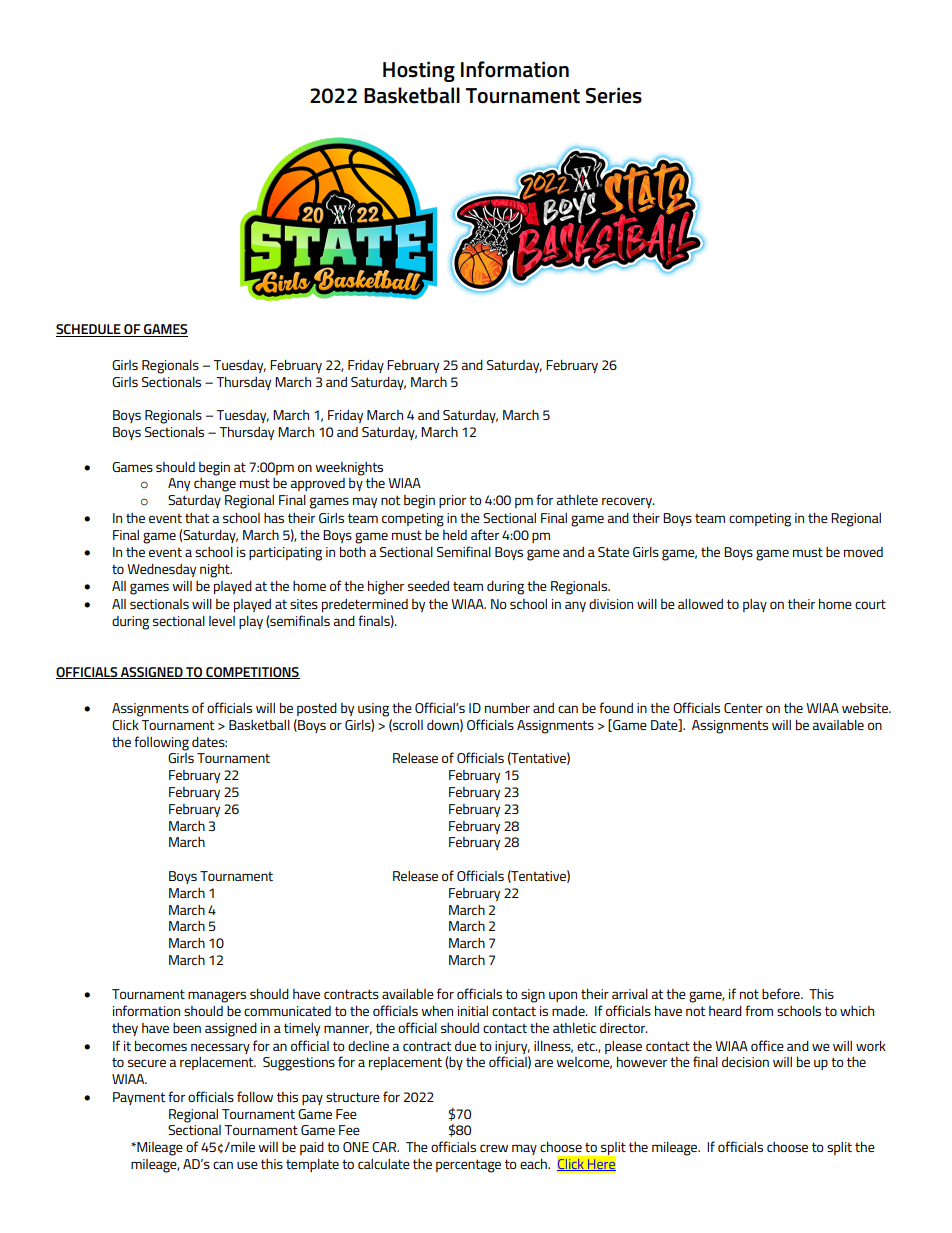 The width and height of the screenshot is (952, 1233). Describe the element at coordinates (419, 71) in the screenshot. I see `Hosting` at that location.
